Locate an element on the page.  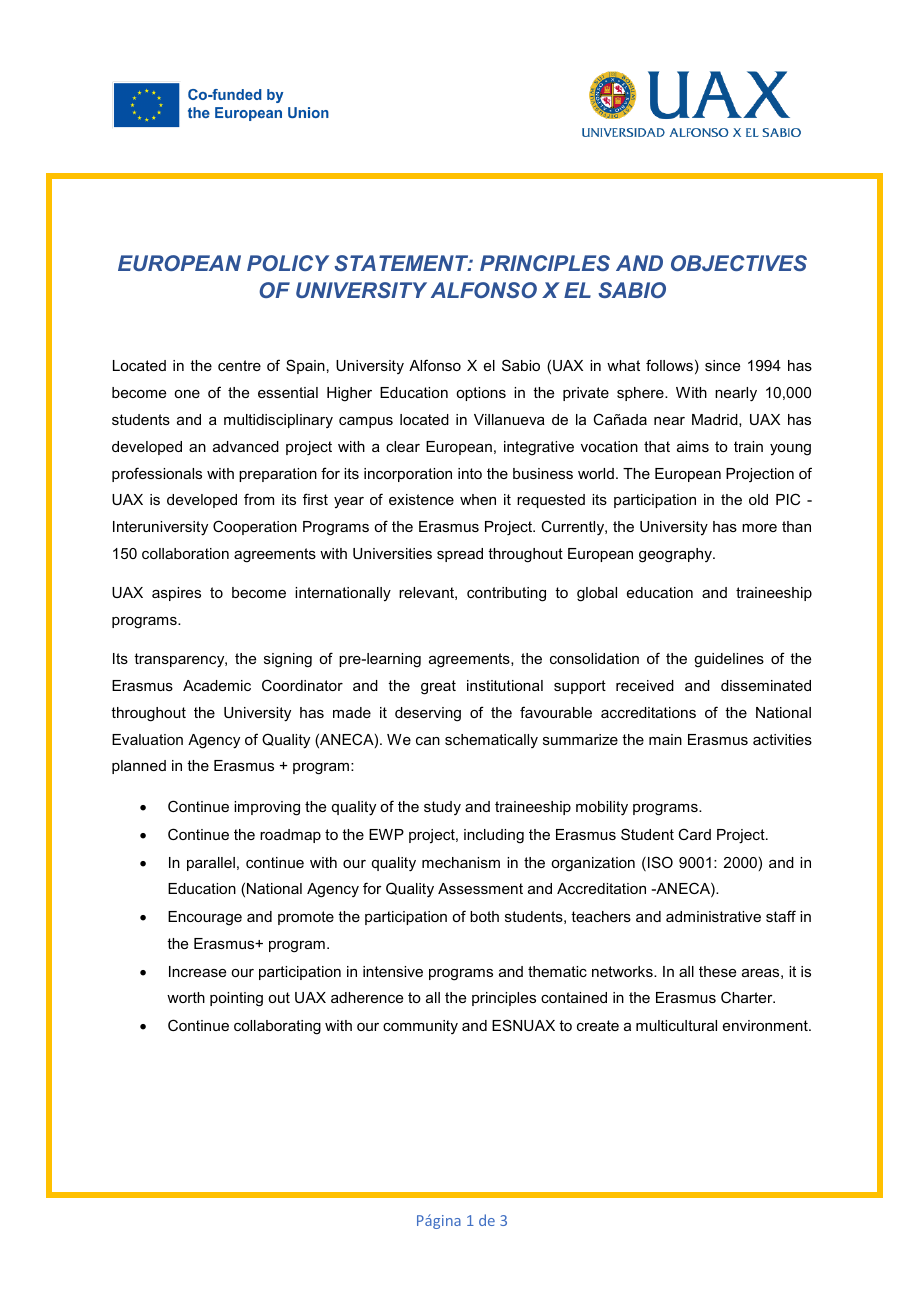
options is located at coordinates (481, 394).
